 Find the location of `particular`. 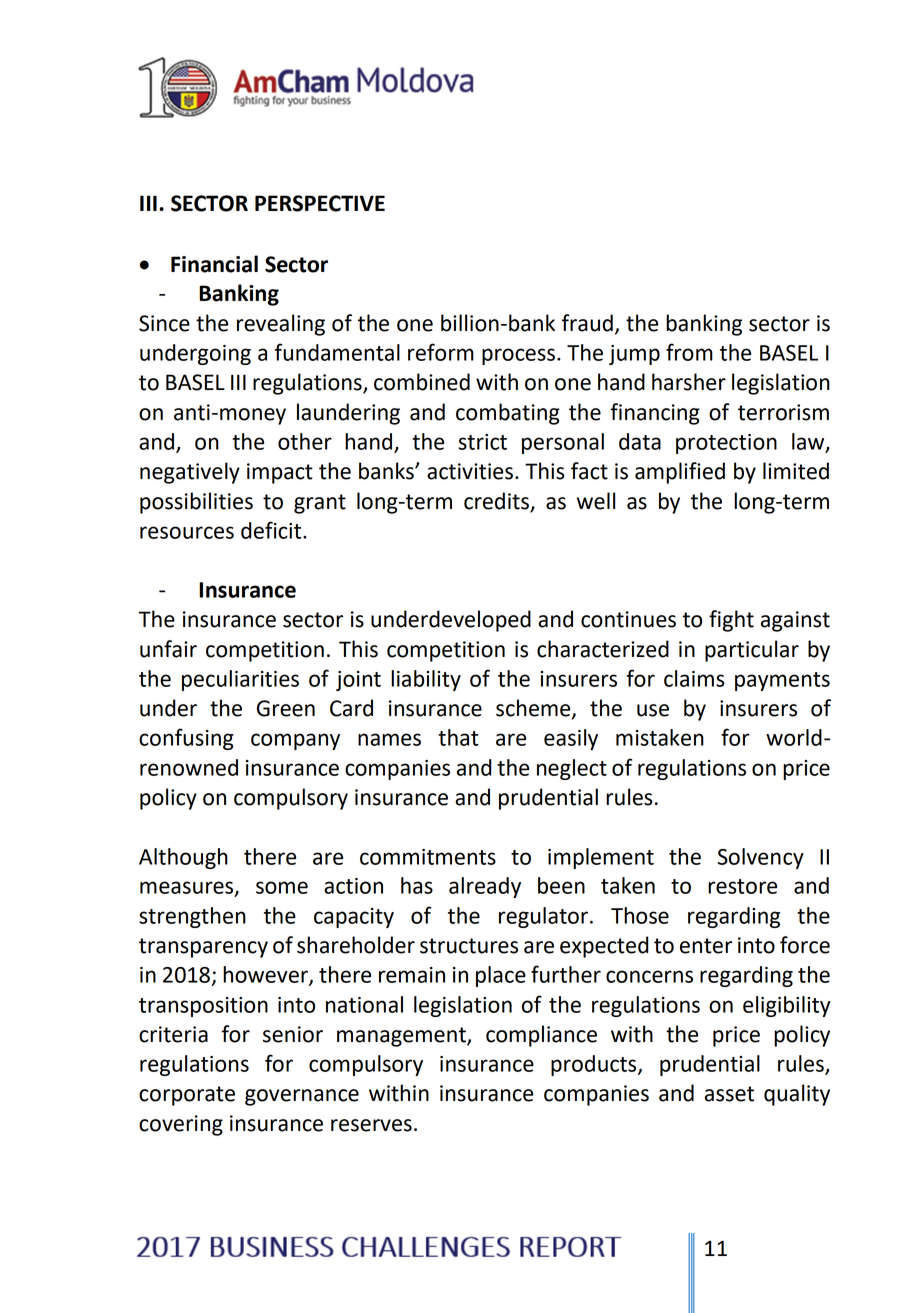

particular is located at coordinates (752, 651).
